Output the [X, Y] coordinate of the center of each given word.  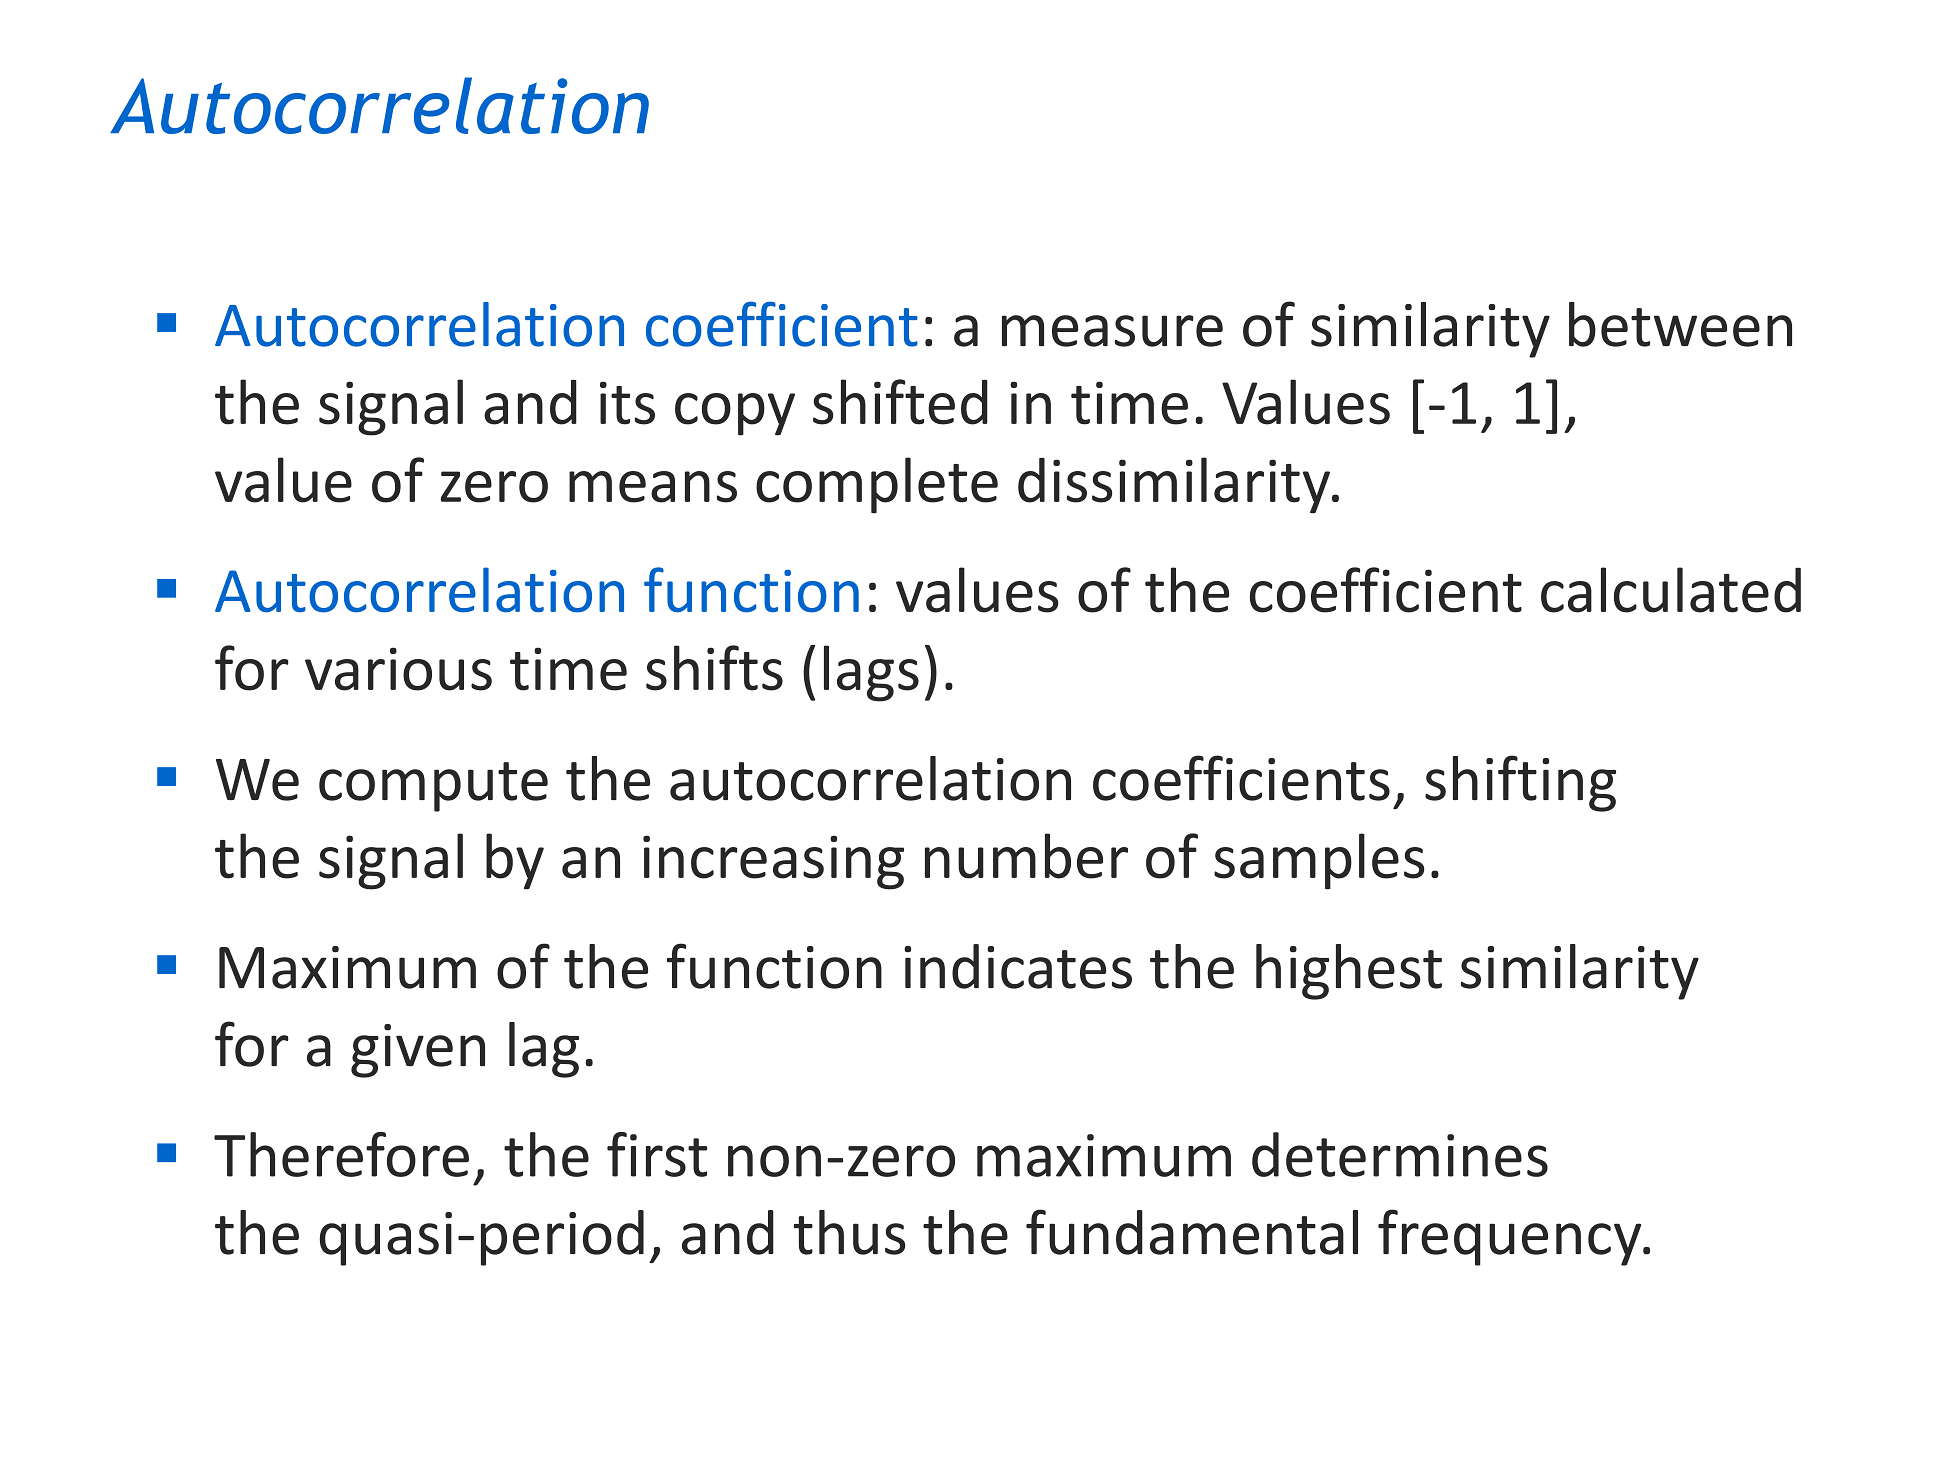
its [627, 403]
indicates [1018, 966]
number [1026, 856]
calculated [1671, 590]
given [418, 1051]
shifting [1520, 783]
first [657, 1154]
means [653, 487]
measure [1112, 331]
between [1680, 324]
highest [1349, 972]
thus [849, 1232]
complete [877, 485]
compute [433, 787]
